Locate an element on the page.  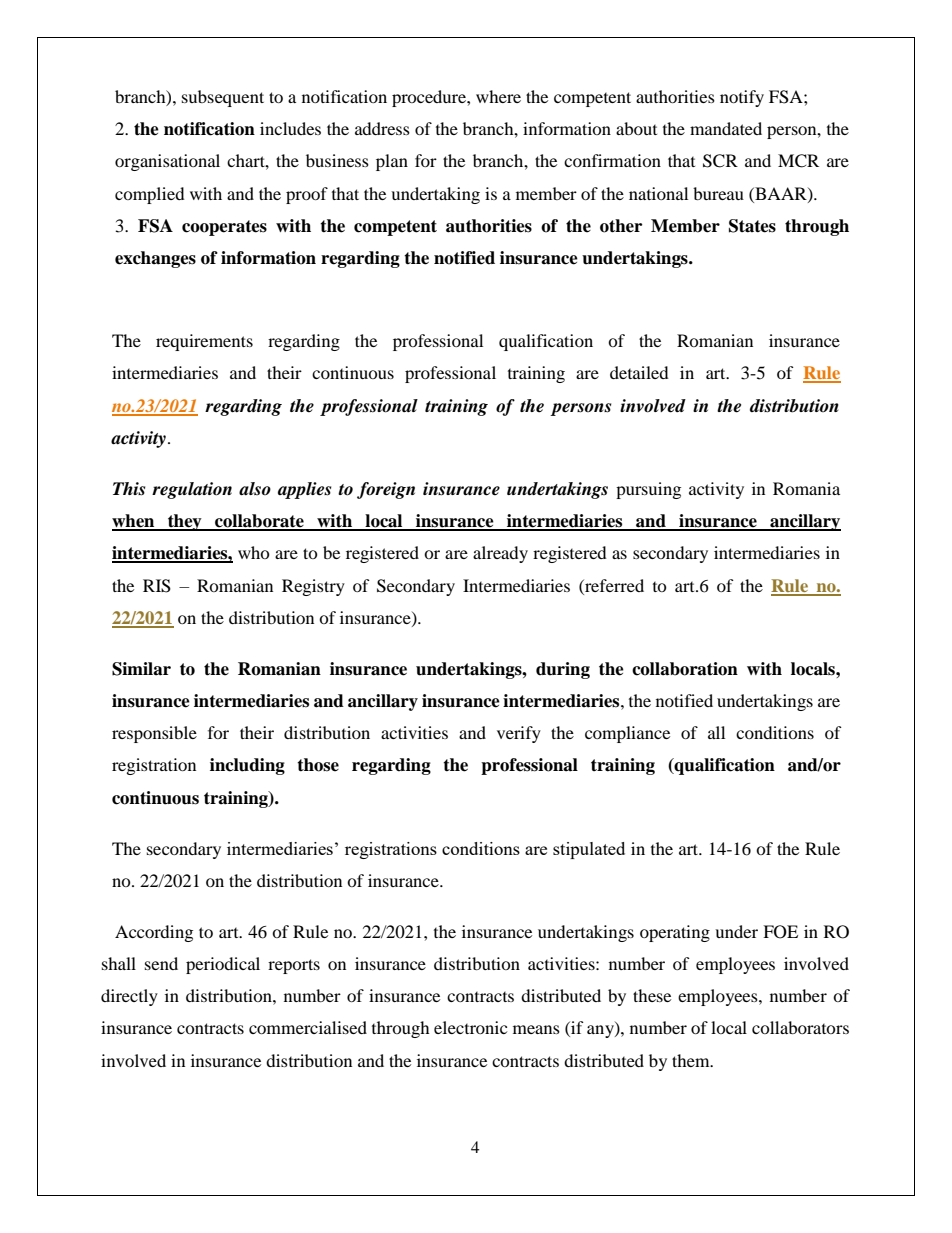
them is located at coordinates (692, 1060).
